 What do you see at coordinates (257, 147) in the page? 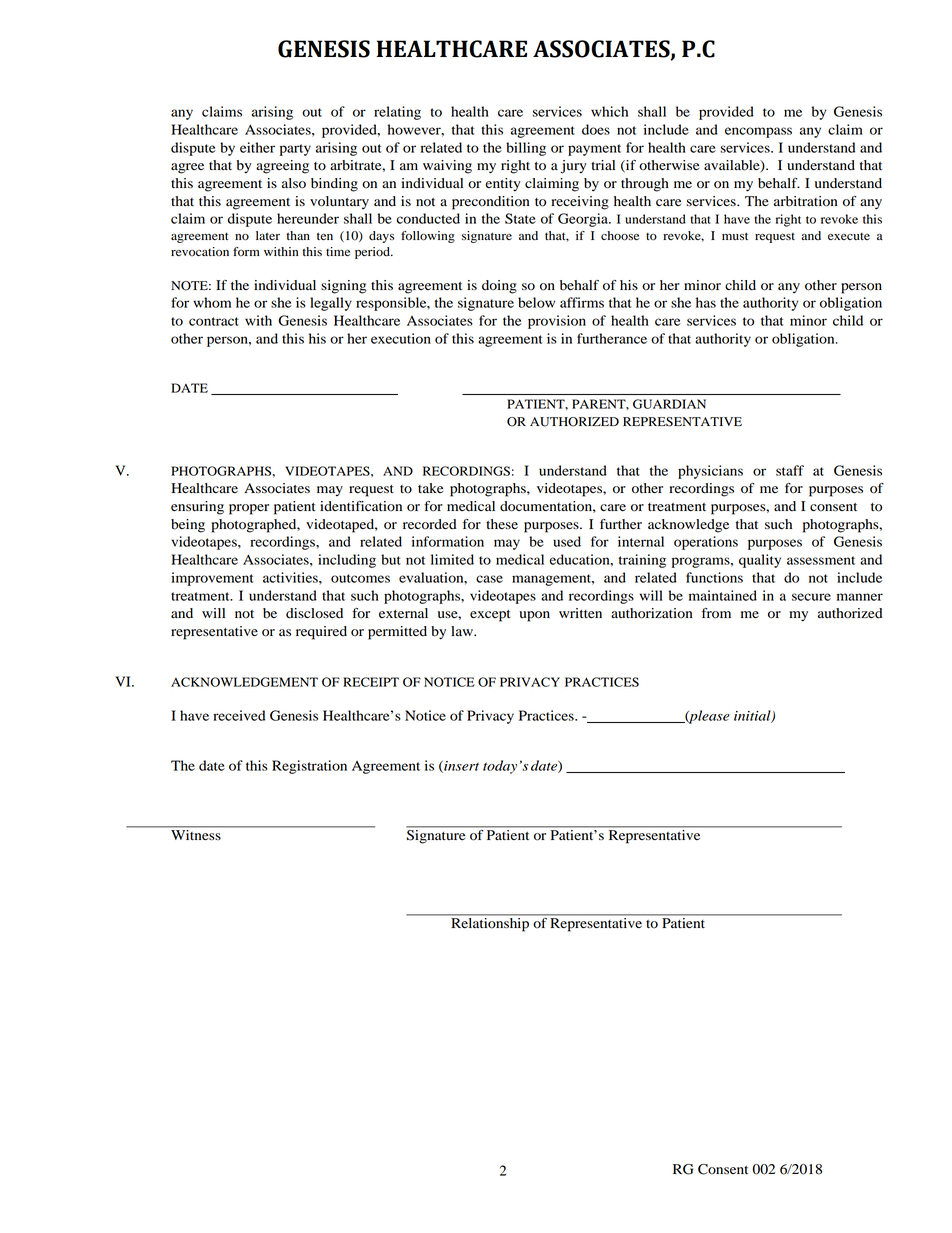
I see `either` at bounding box center [257, 147].
